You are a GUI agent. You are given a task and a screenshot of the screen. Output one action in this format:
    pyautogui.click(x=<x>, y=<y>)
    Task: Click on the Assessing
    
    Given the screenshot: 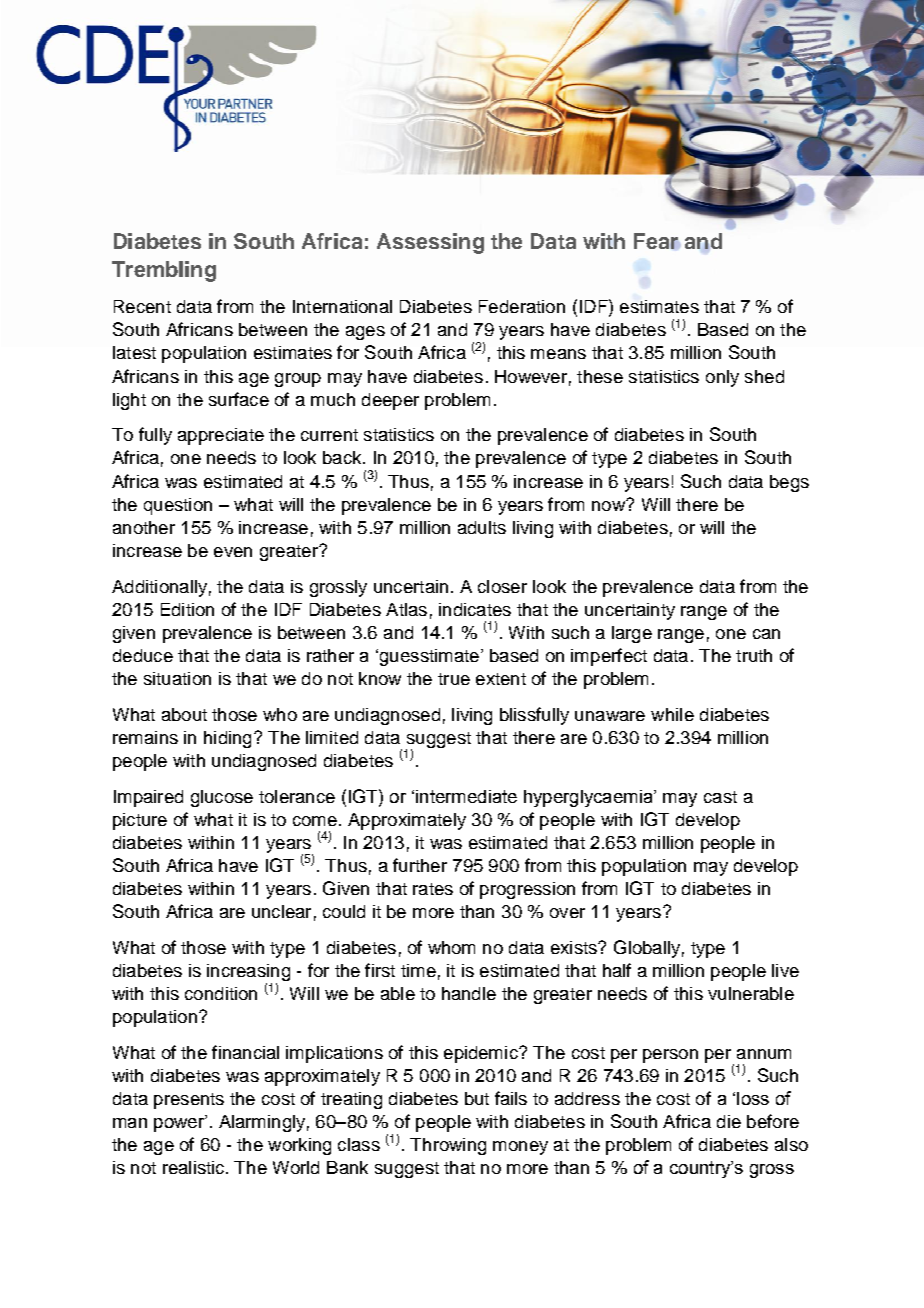 What is the action you would take?
    pyautogui.click(x=430, y=243)
